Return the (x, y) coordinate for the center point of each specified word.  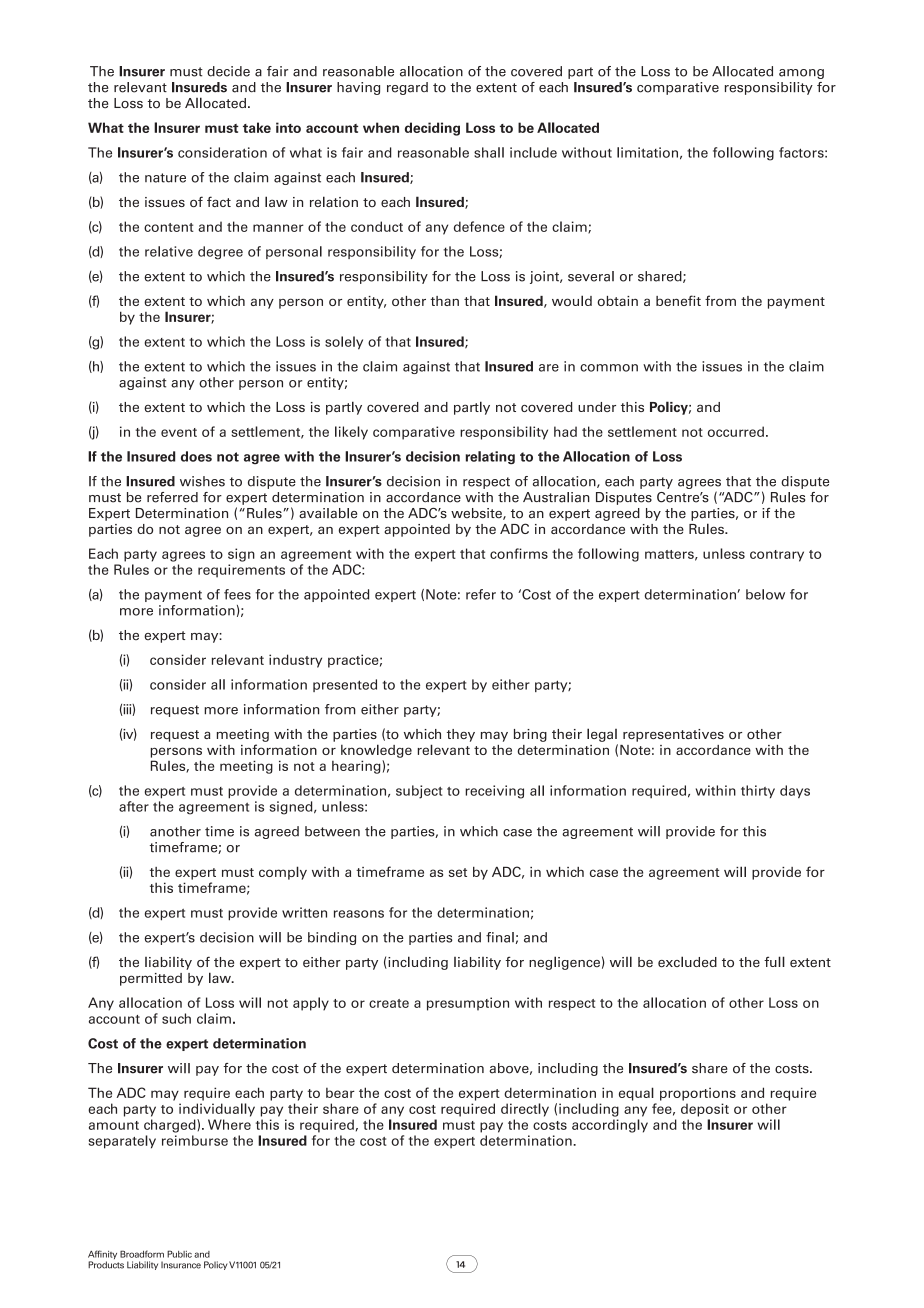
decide (228, 71)
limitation (647, 152)
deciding (432, 129)
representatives (673, 735)
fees (237, 594)
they (461, 735)
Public (179, 1254)
